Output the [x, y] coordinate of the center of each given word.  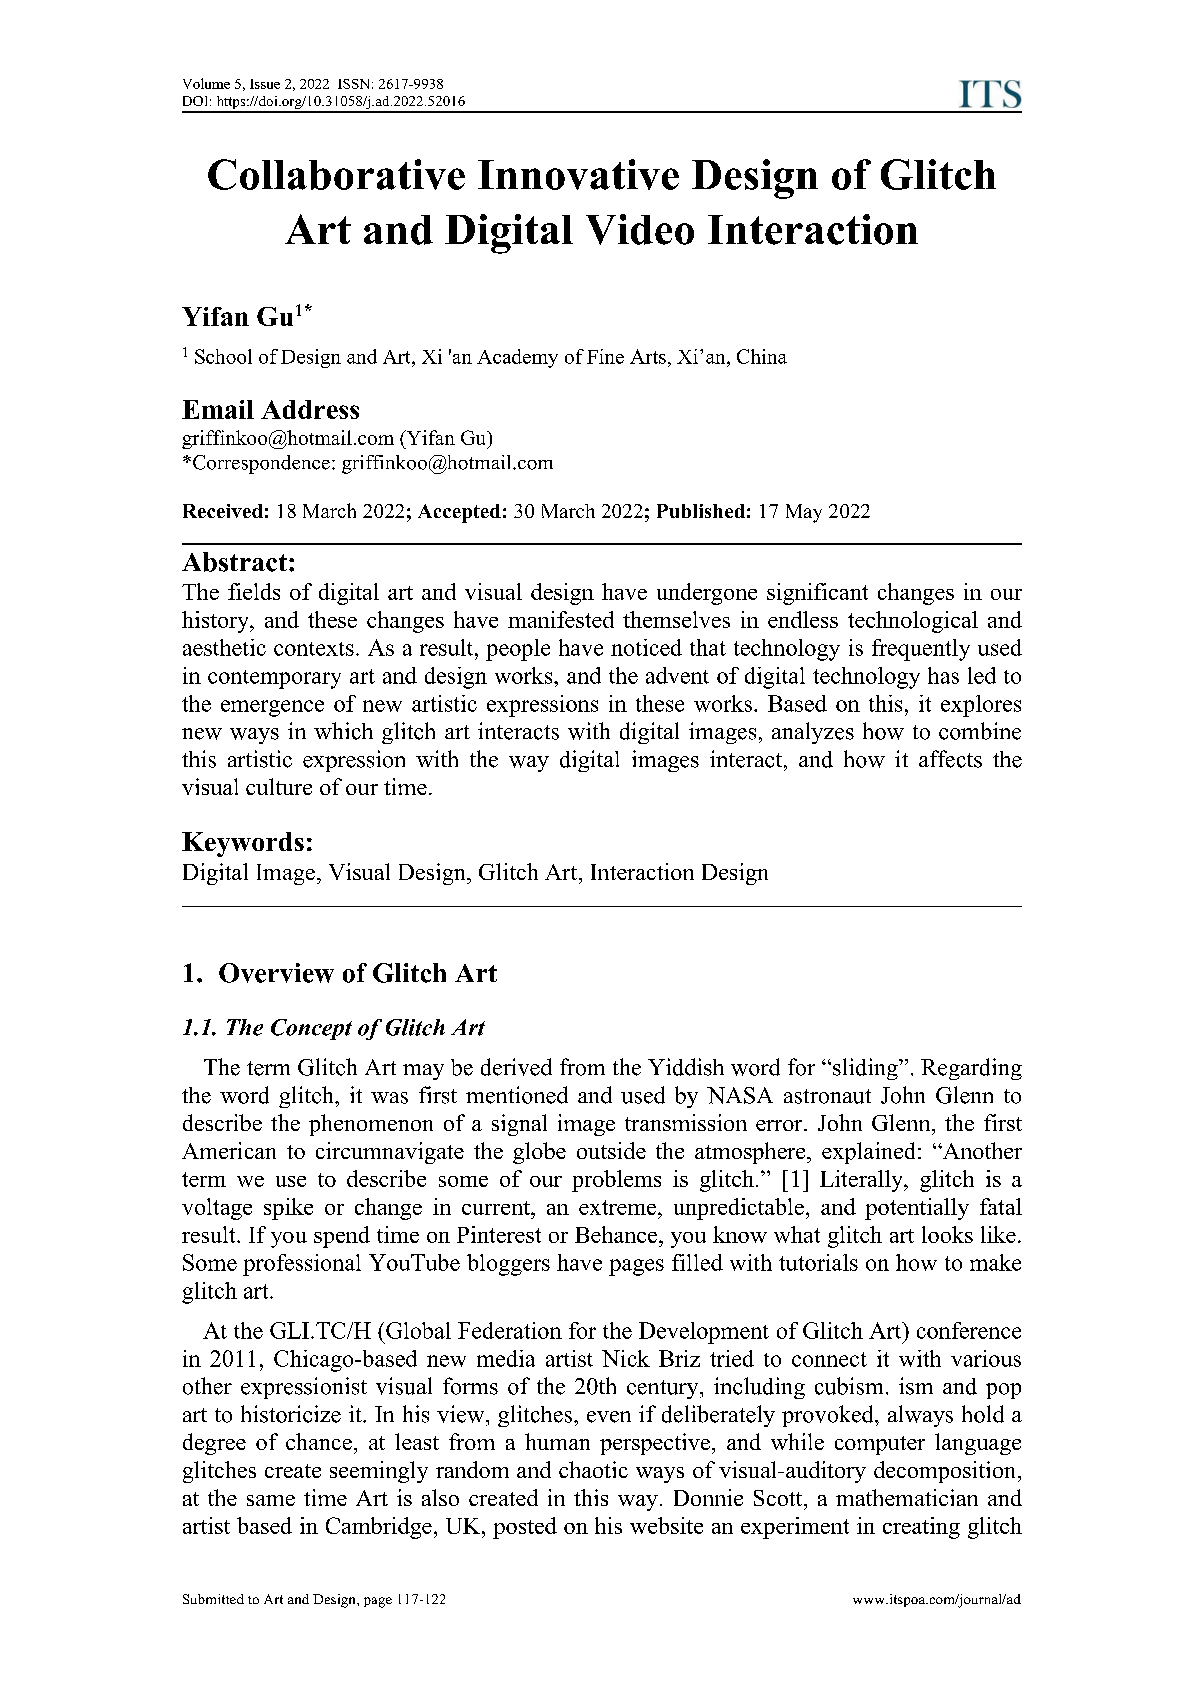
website [666, 1525]
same [271, 1500]
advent [677, 675]
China [762, 356]
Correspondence [261, 464]
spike [288, 1209]
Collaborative [336, 174]
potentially [917, 1209]
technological [913, 622]
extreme [619, 1207]
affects [950, 759]
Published [701, 511]
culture [279, 786]
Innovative [578, 174]
